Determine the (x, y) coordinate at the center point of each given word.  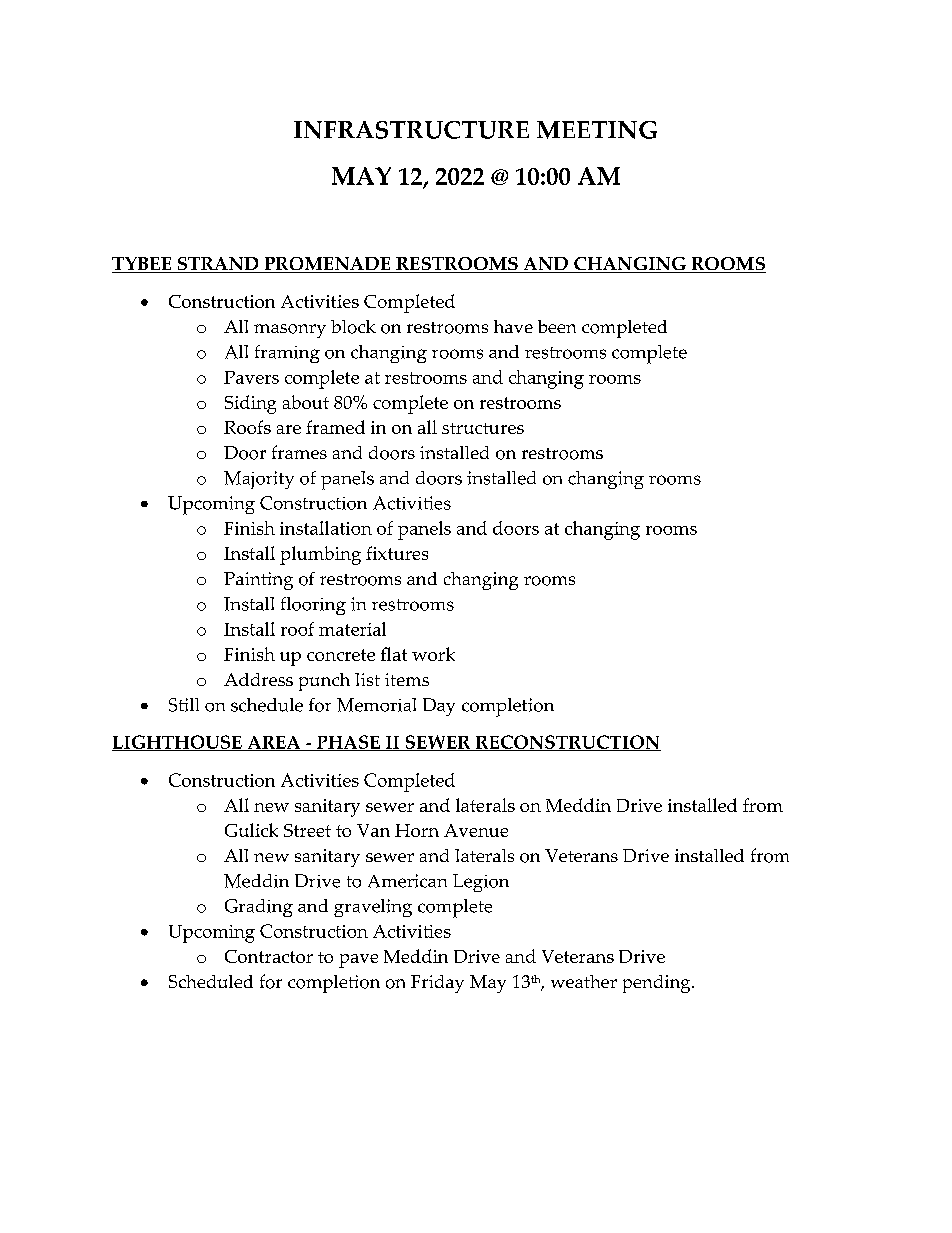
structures (483, 428)
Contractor (269, 956)
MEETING (597, 130)
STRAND (218, 265)
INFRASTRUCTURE (411, 130)
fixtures (397, 553)
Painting (258, 581)
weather (584, 981)
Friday (437, 984)
